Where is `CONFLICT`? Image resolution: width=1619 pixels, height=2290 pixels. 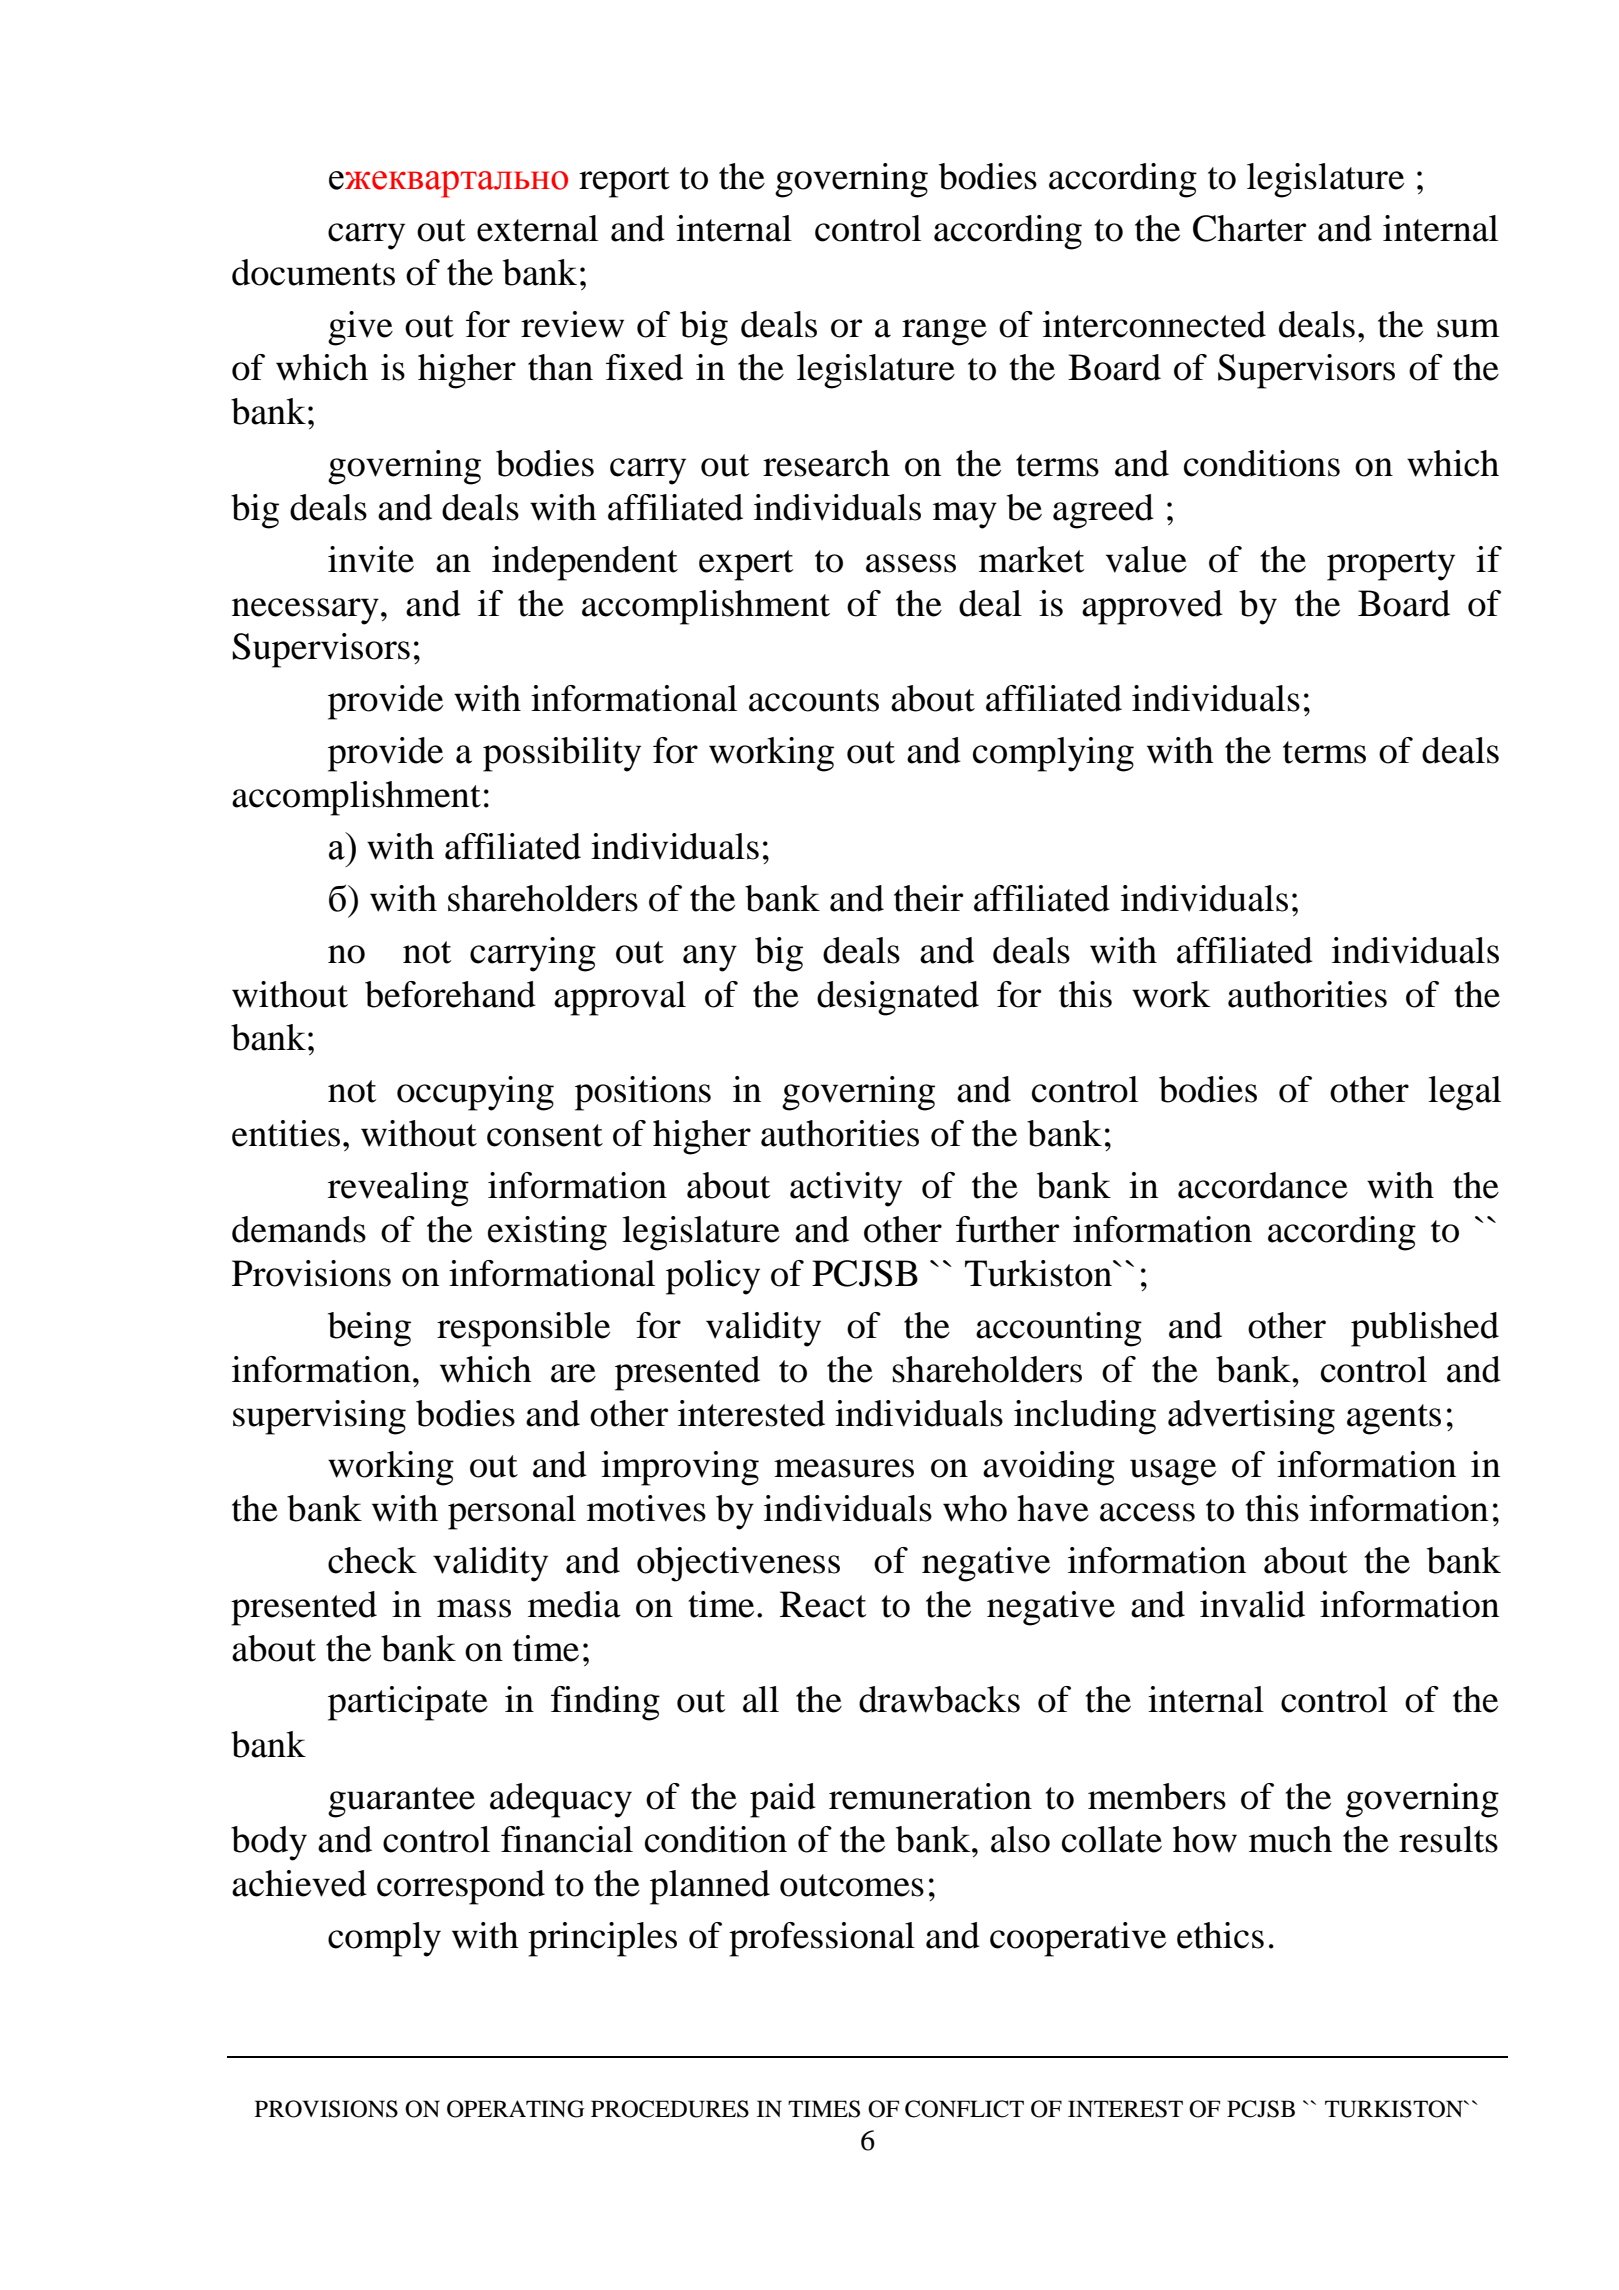 CONFLICT is located at coordinates (964, 2109).
